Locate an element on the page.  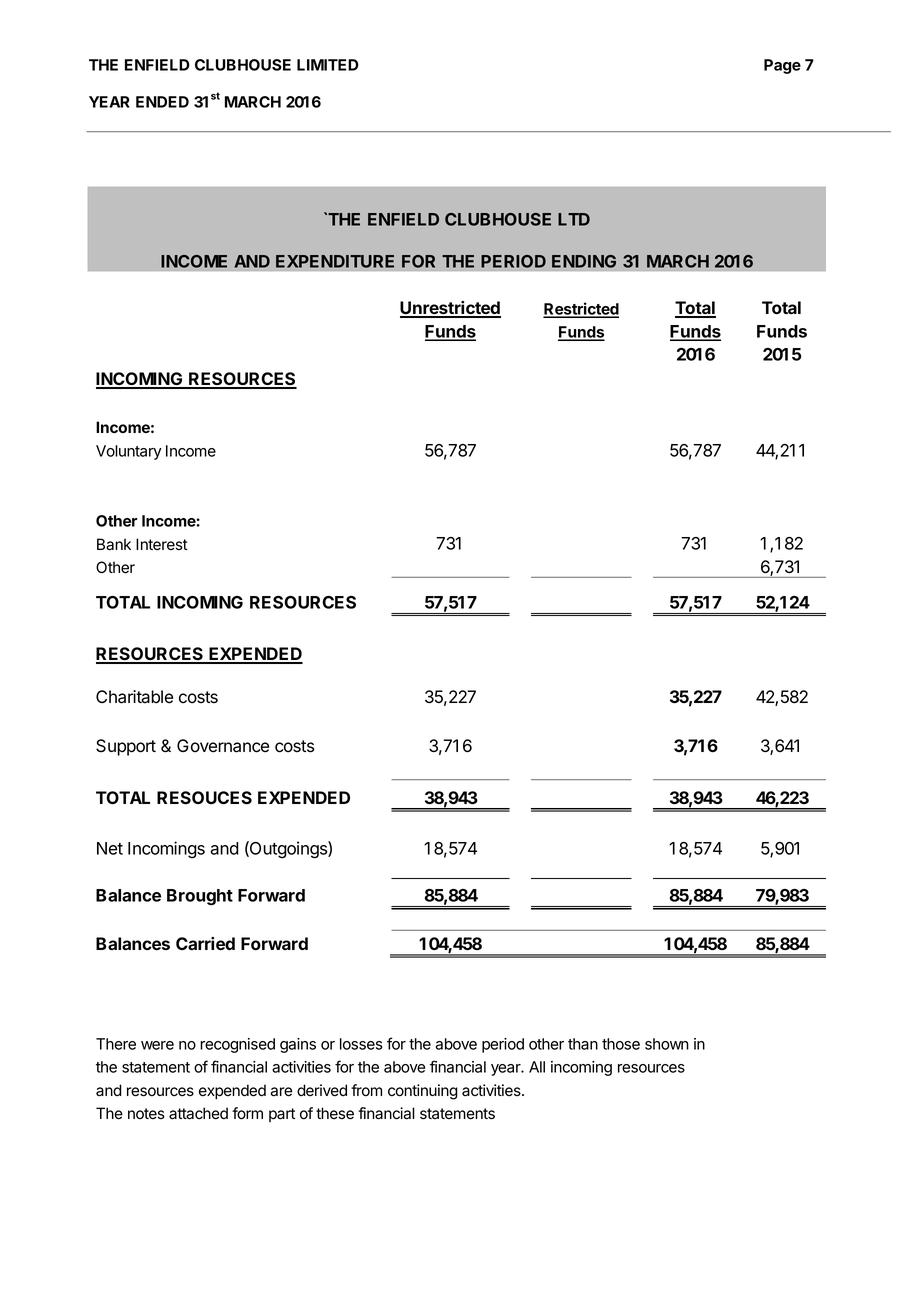
Carried is located at coordinates (205, 943).
